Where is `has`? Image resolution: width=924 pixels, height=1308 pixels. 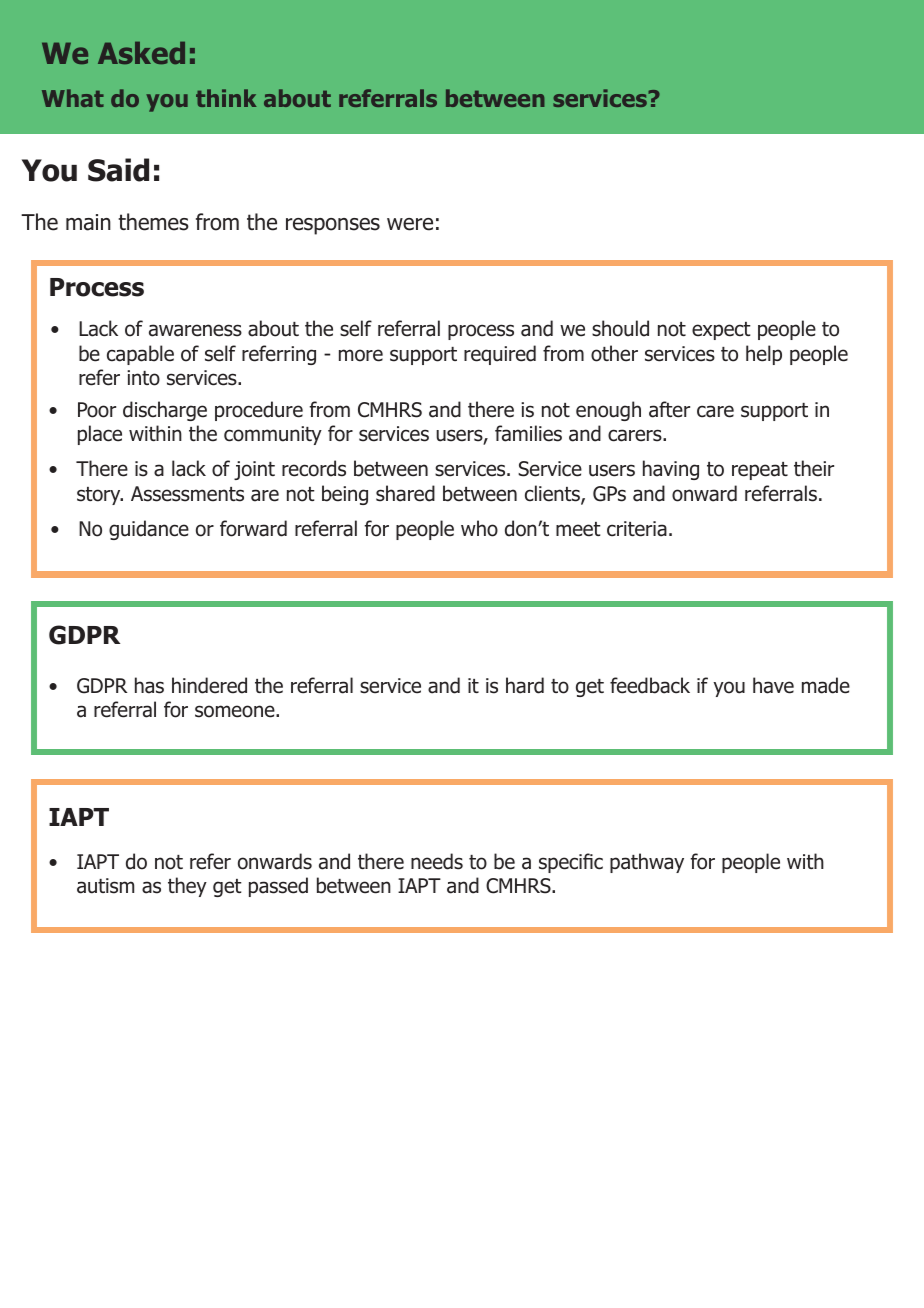 has is located at coordinates (149, 685).
